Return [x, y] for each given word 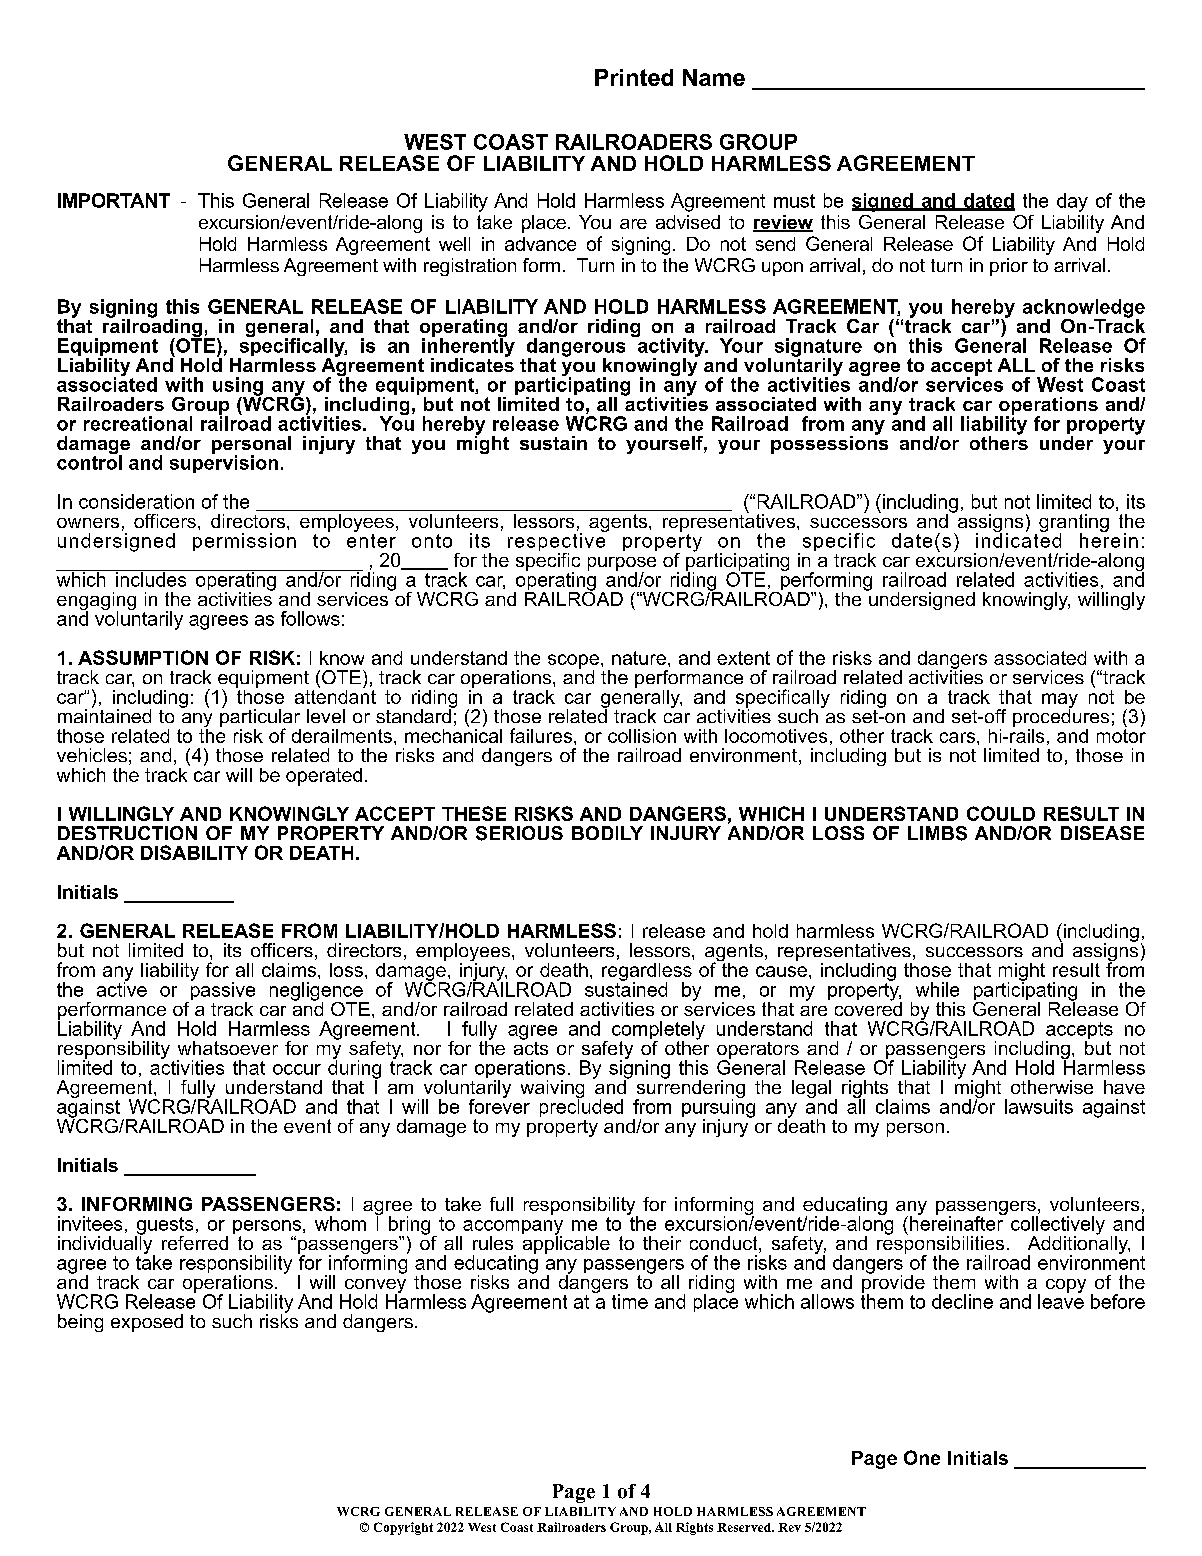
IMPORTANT [114, 200]
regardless [647, 973]
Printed [634, 77]
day [1072, 202]
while [937, 989]
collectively [1058, 1226]
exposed [147, 1323]
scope [573, 662]
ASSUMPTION [143, 657]
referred [195, 1243]
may [1060, 701]
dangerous [576, 348]
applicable [566, 1244]
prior [1009, 267]
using [238, 387]
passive [221, 991]
